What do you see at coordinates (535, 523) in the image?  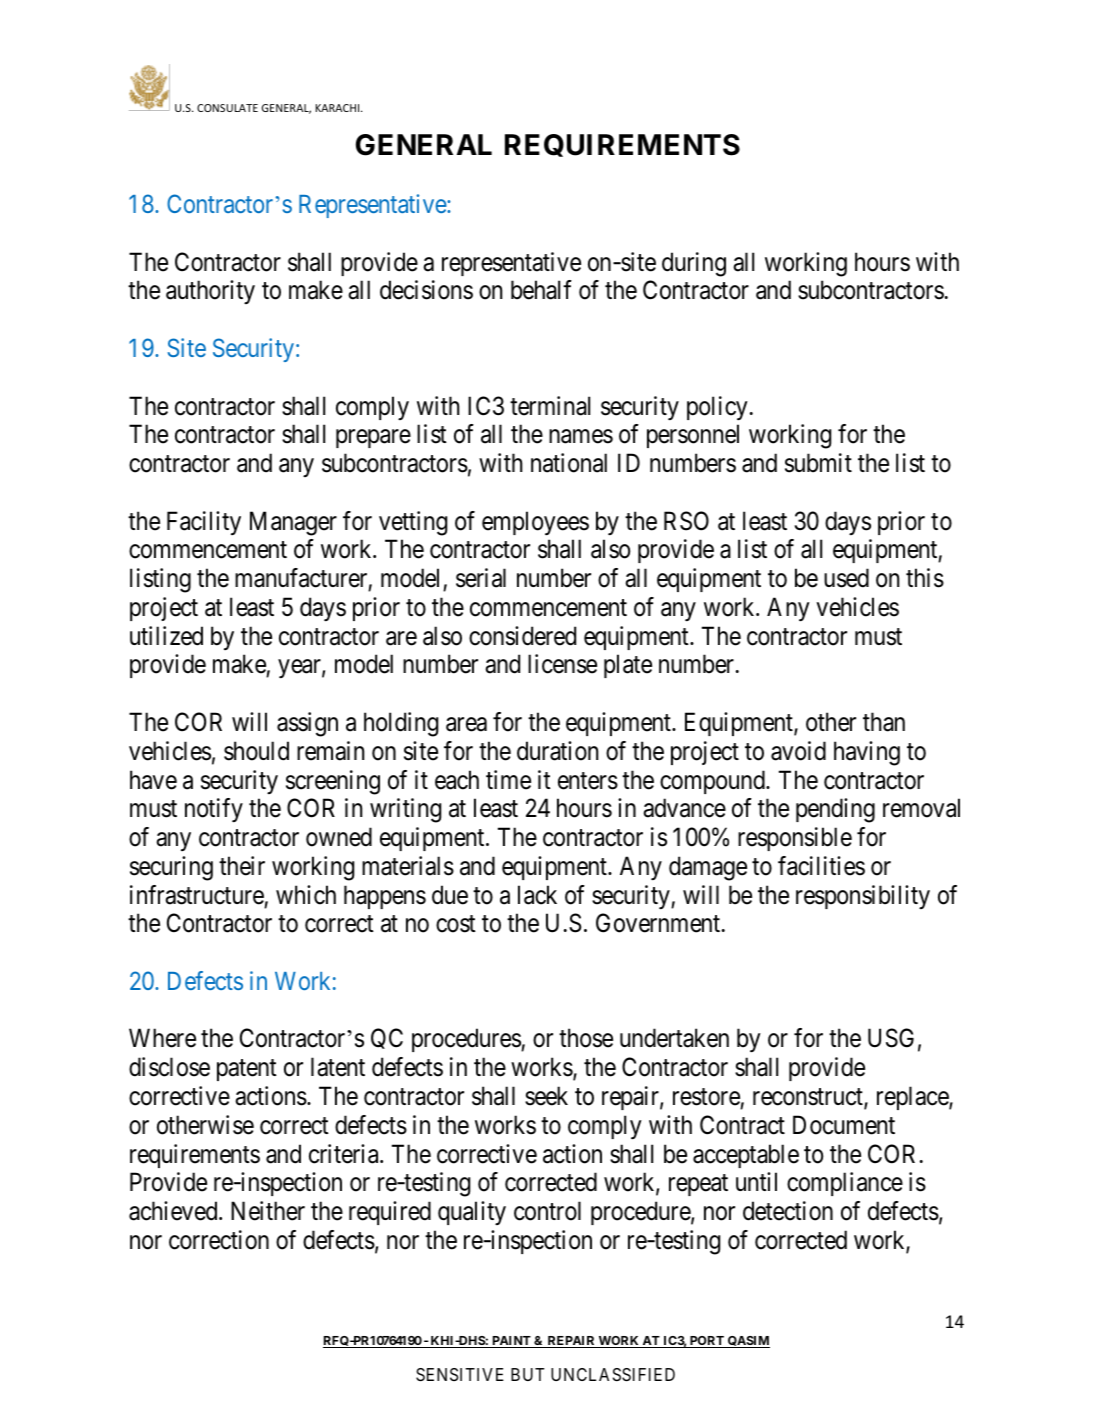 I see `employees` at bounding box center [535, 523].
